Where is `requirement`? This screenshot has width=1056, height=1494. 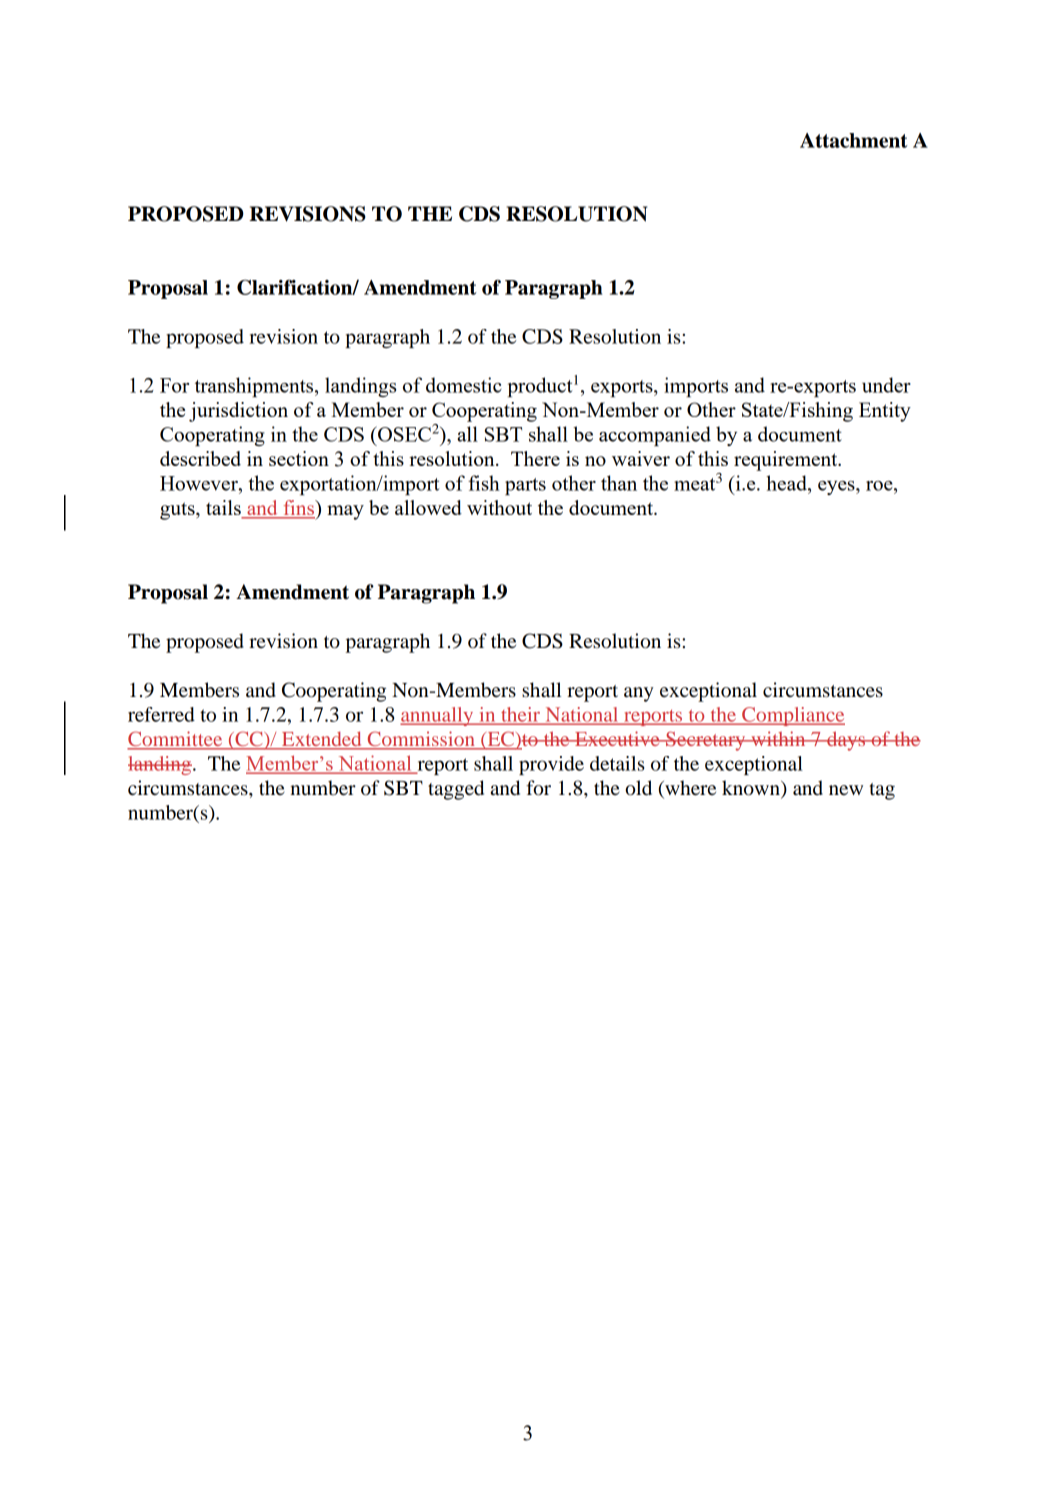 requirement is located at coordinates (787, 461).
